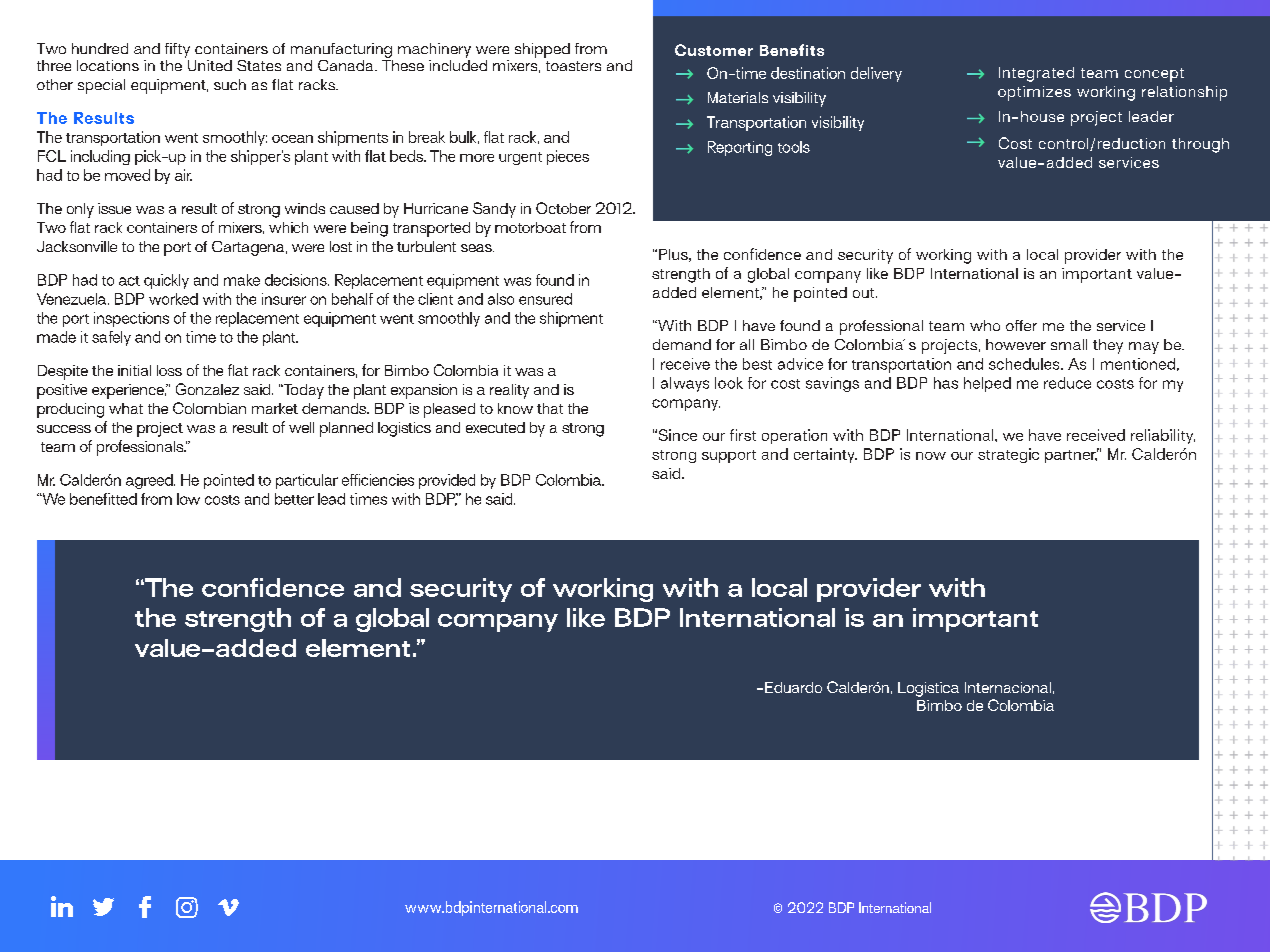  What do you see at coordinates (793, 687) in the page?
I see `Eduardo` at bounding box center [793, 687].
